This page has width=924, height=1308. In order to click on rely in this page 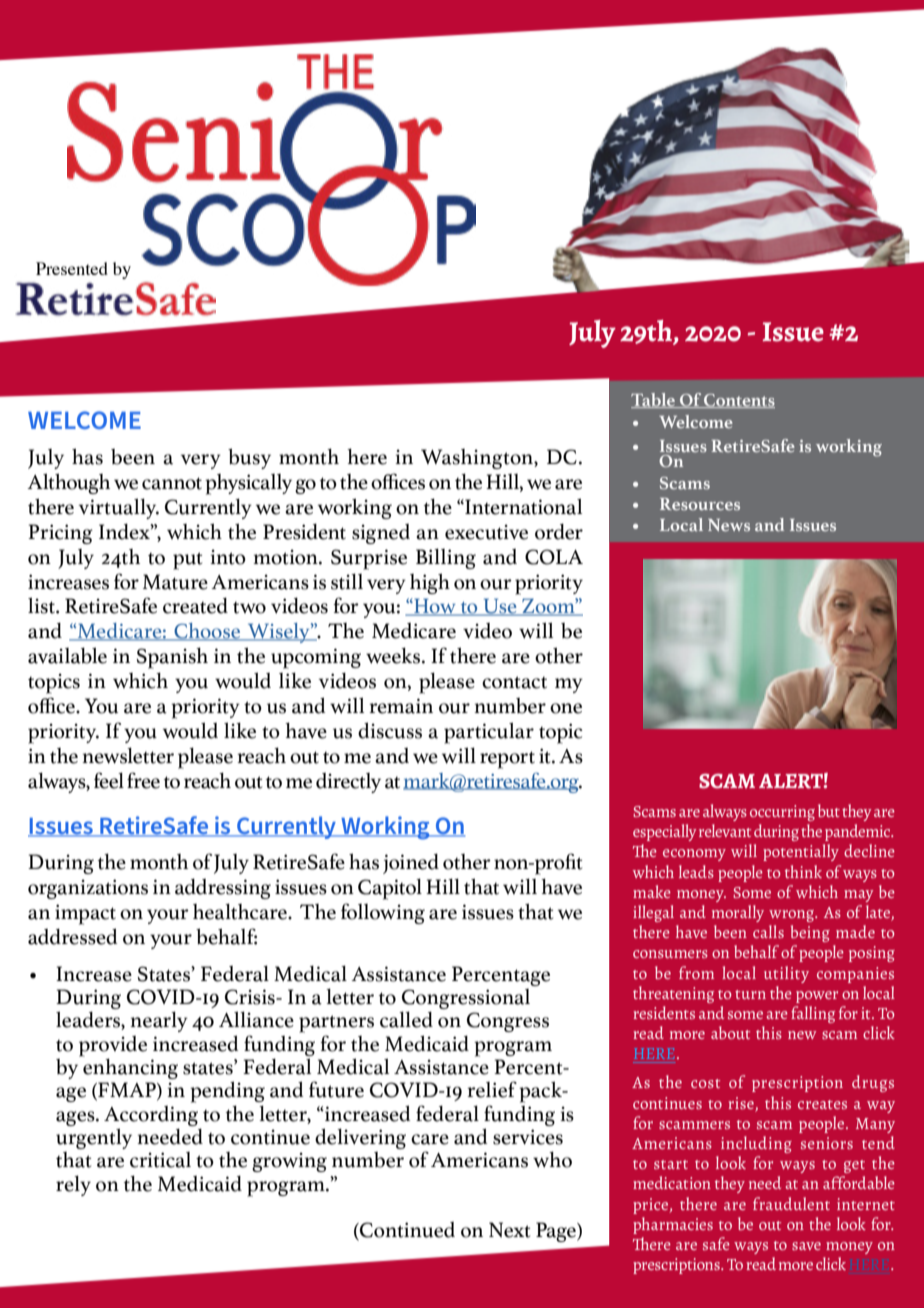, I will do `click(73, 1185)`.
